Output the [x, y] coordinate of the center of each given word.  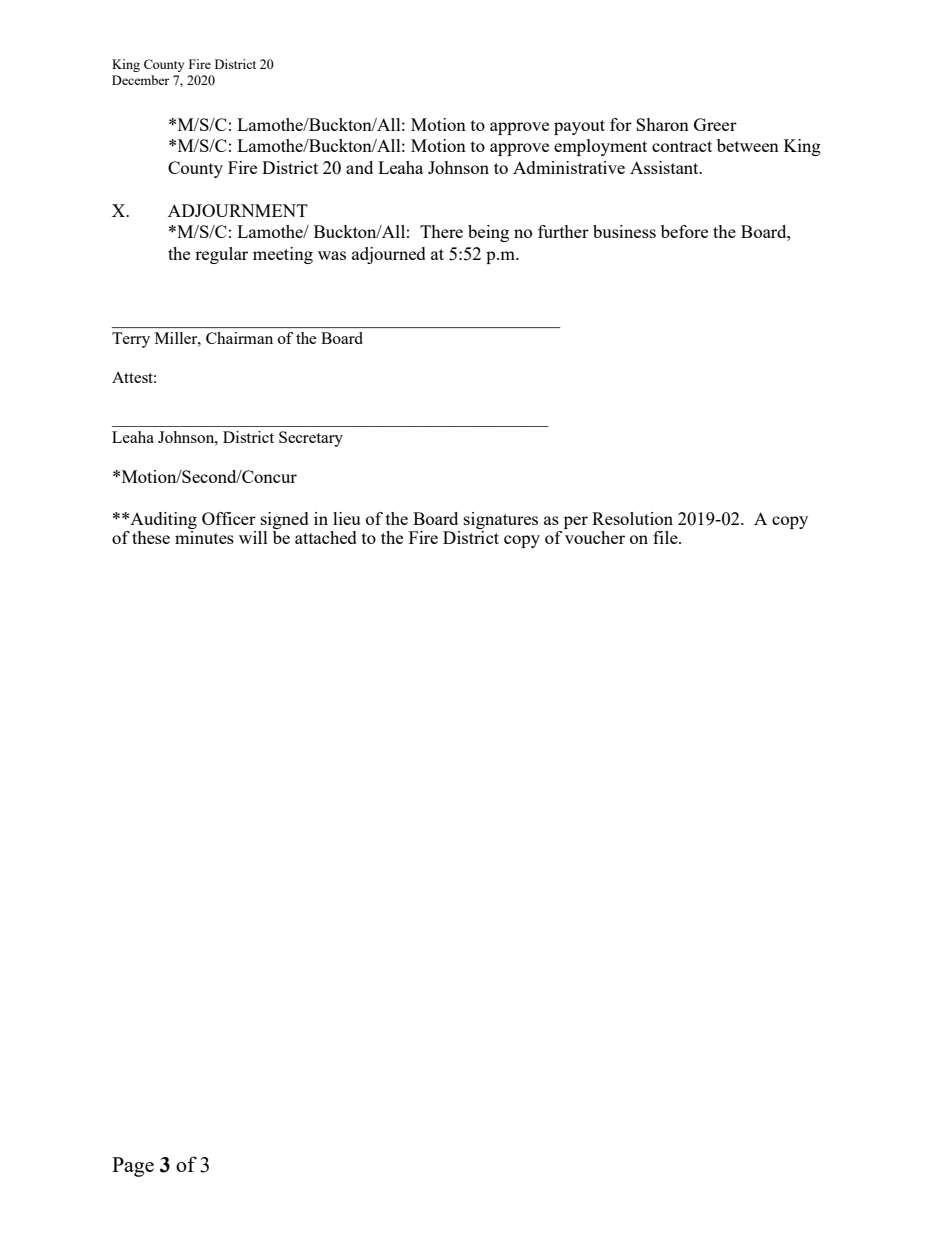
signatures [501, 520]
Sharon [662, 124]
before [684, 231]
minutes [204, 537]
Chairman [239, 338]
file [666, 537]
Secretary [311, 439]
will [253, 537]
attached [326, 537]
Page [133, 1167]
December [140, 80]
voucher [595, 537]
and [359, 167]
